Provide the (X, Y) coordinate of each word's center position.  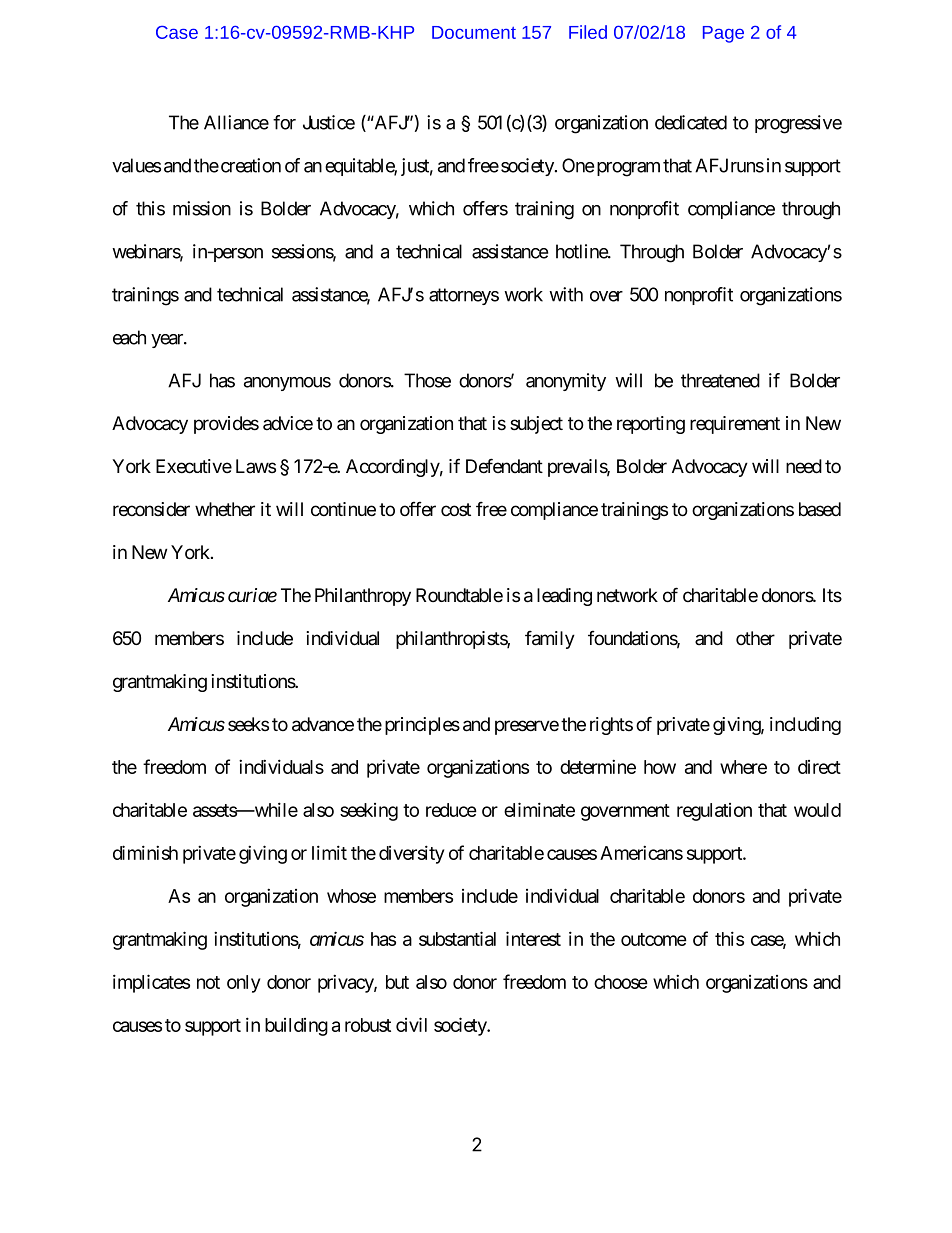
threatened (720, 380)
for (284, 122)
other (755, 638)
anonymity (566, 382)
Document (474, 32)
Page (723, 34)
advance (323, 724)
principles (422, 726)
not (208, 982)
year (168, 341)
